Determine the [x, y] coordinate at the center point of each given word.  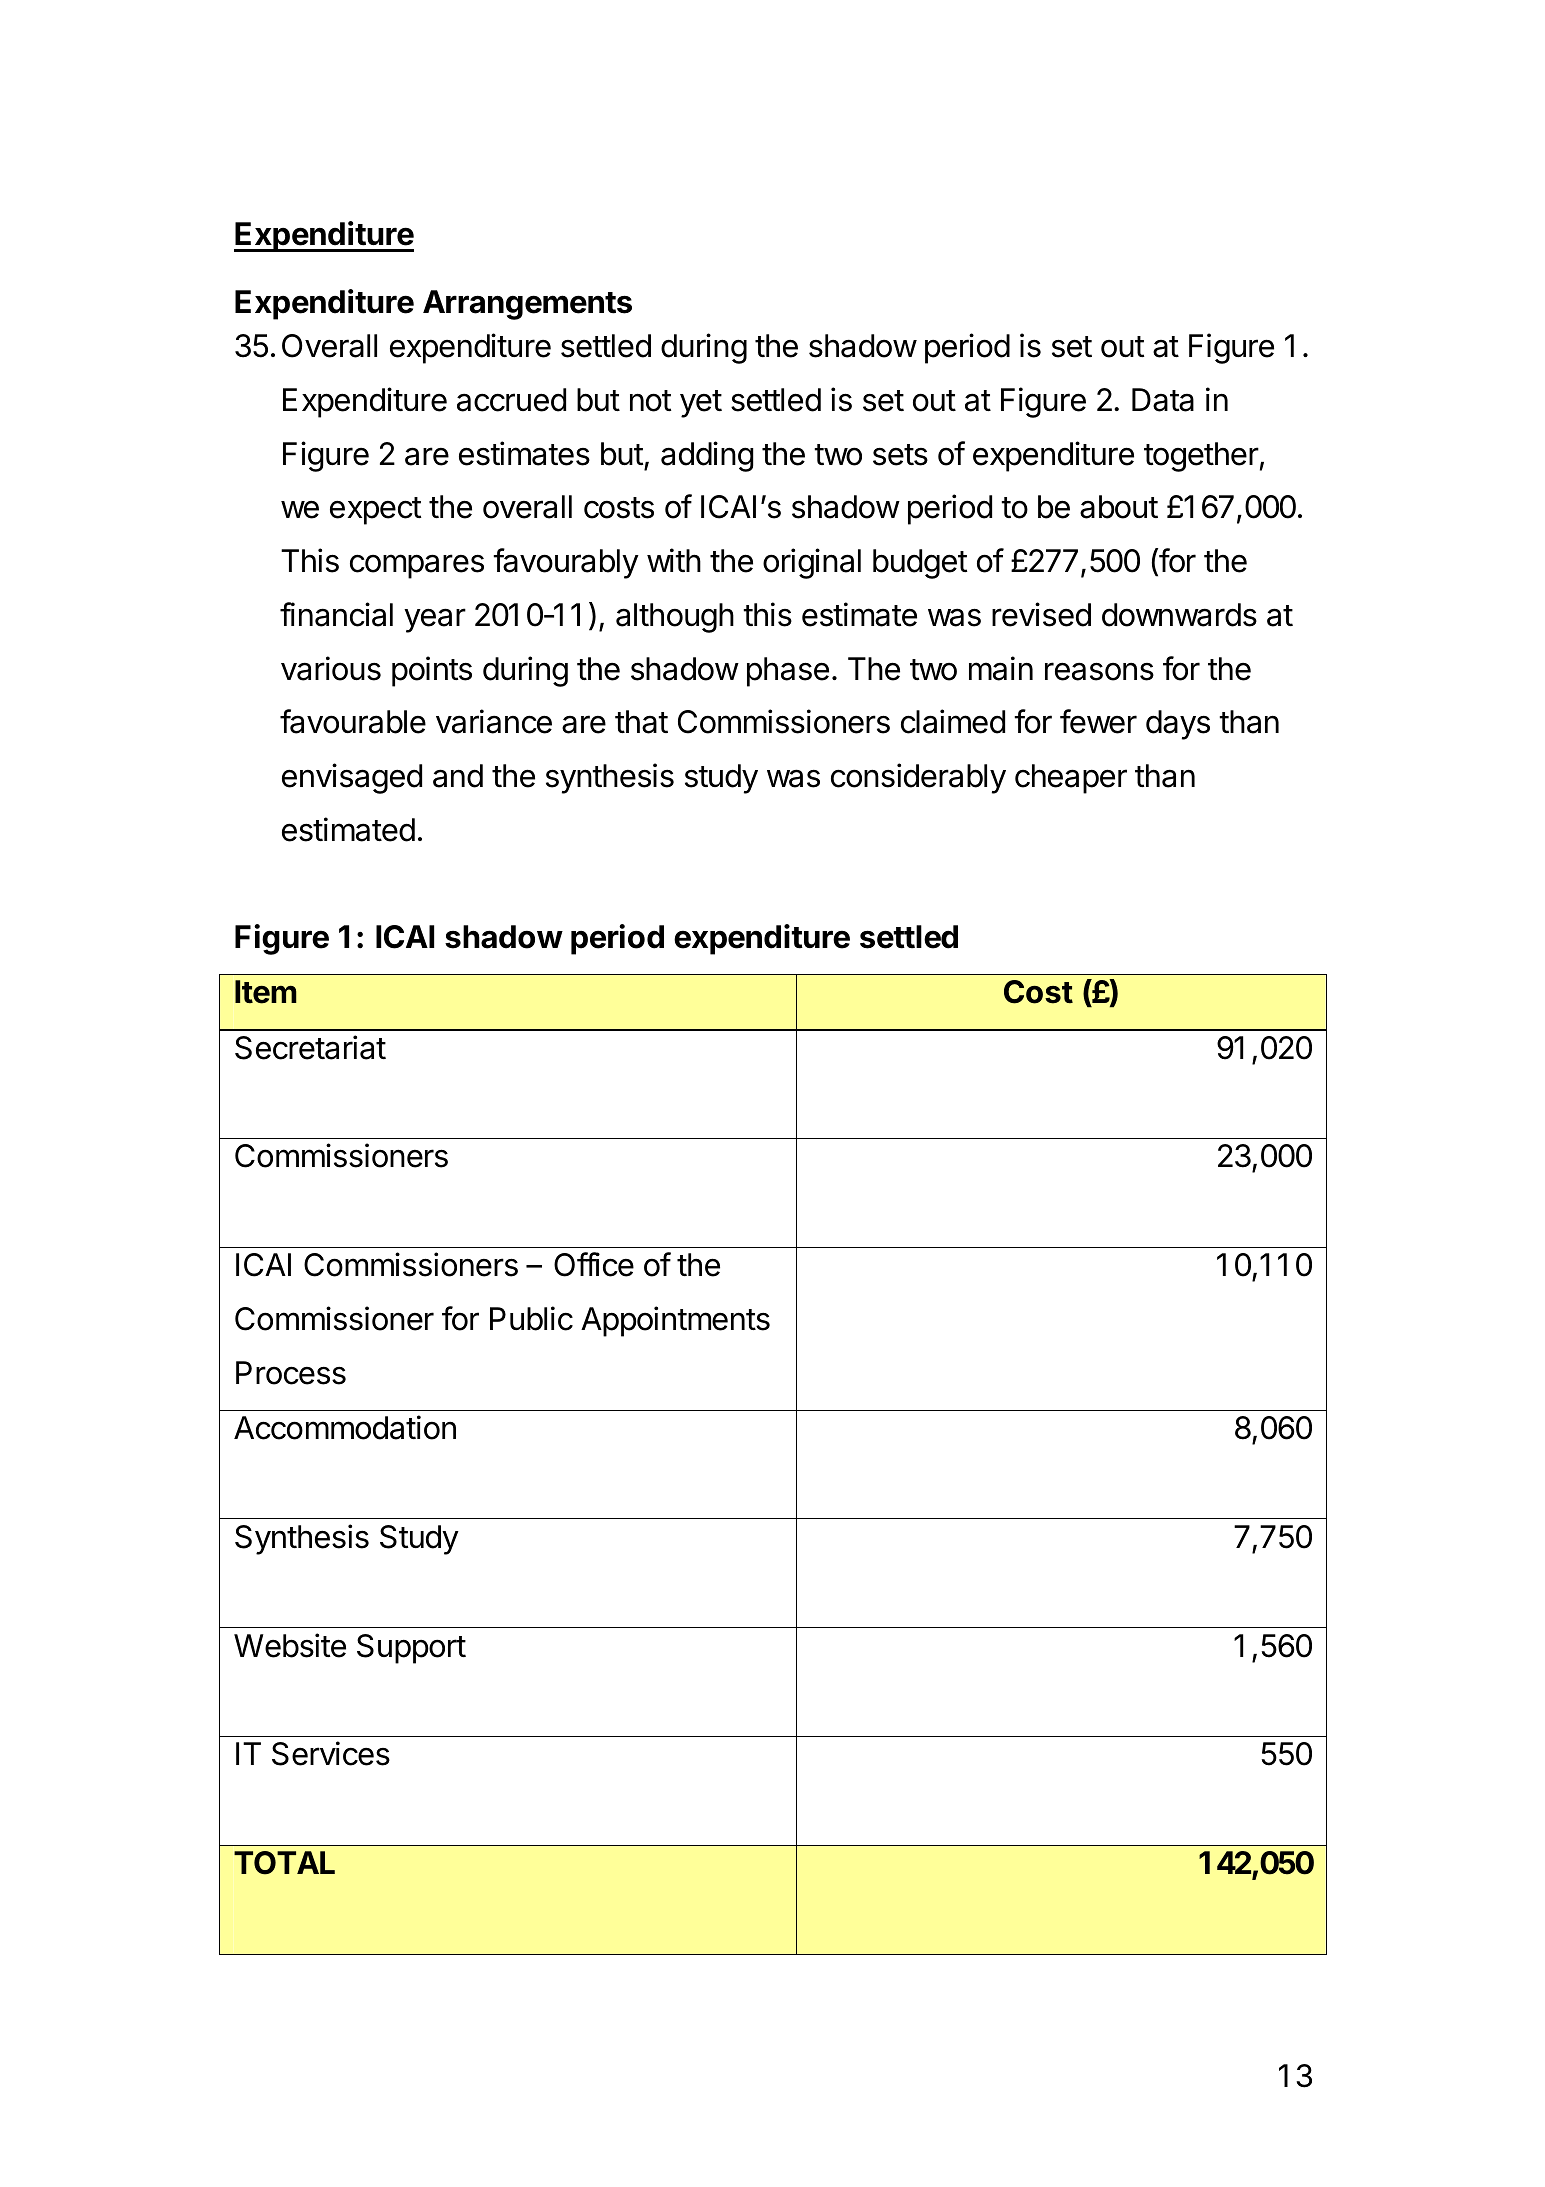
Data [1163, 400]
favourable [353, 721]
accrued [511, 400]
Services [331, 1753]
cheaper [1071, 779]
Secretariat [310, 1047]
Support [411, 1649]
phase [788, 672]
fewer [1098, 721]
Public [531, 1318]
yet [701, 404]
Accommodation [345, 1427]
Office [594, 1264]
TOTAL [284, 1863]
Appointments [675, 1321]
